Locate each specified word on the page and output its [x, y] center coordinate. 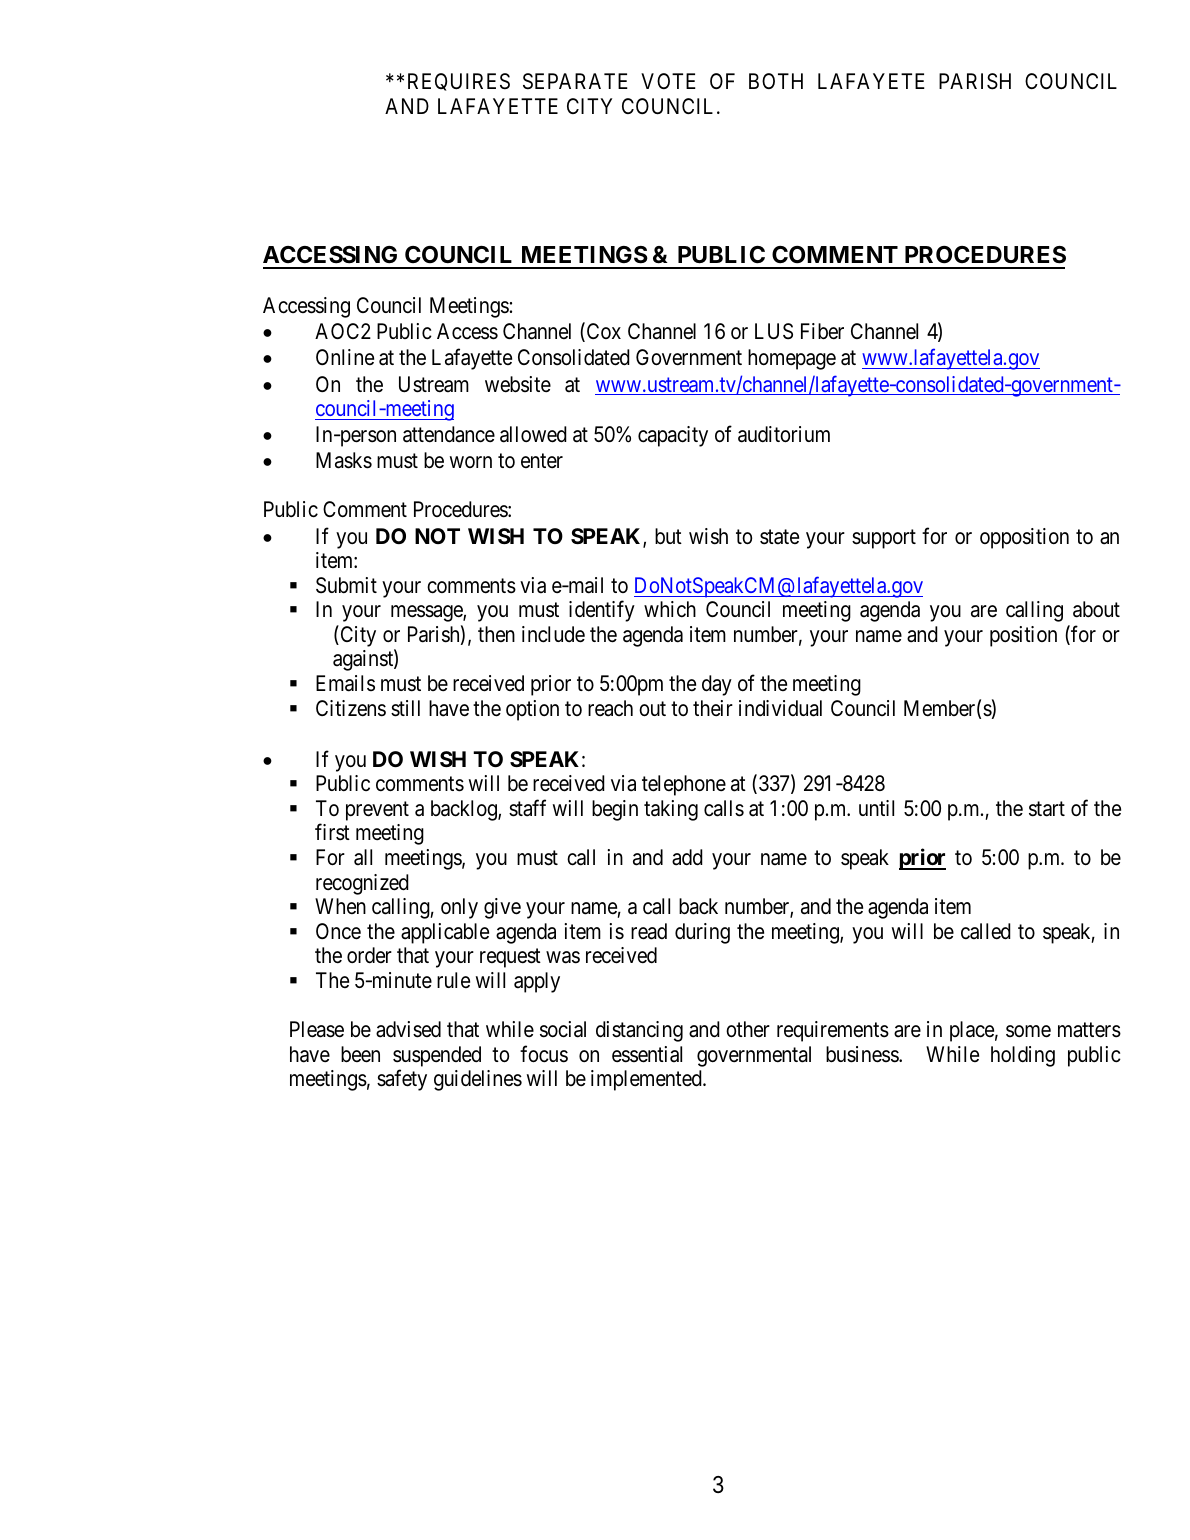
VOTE [668, 81]
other [748, 1029]
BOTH [776, 81]
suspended [437, 1056]
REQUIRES [459, 82]
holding [1023, 1056]
